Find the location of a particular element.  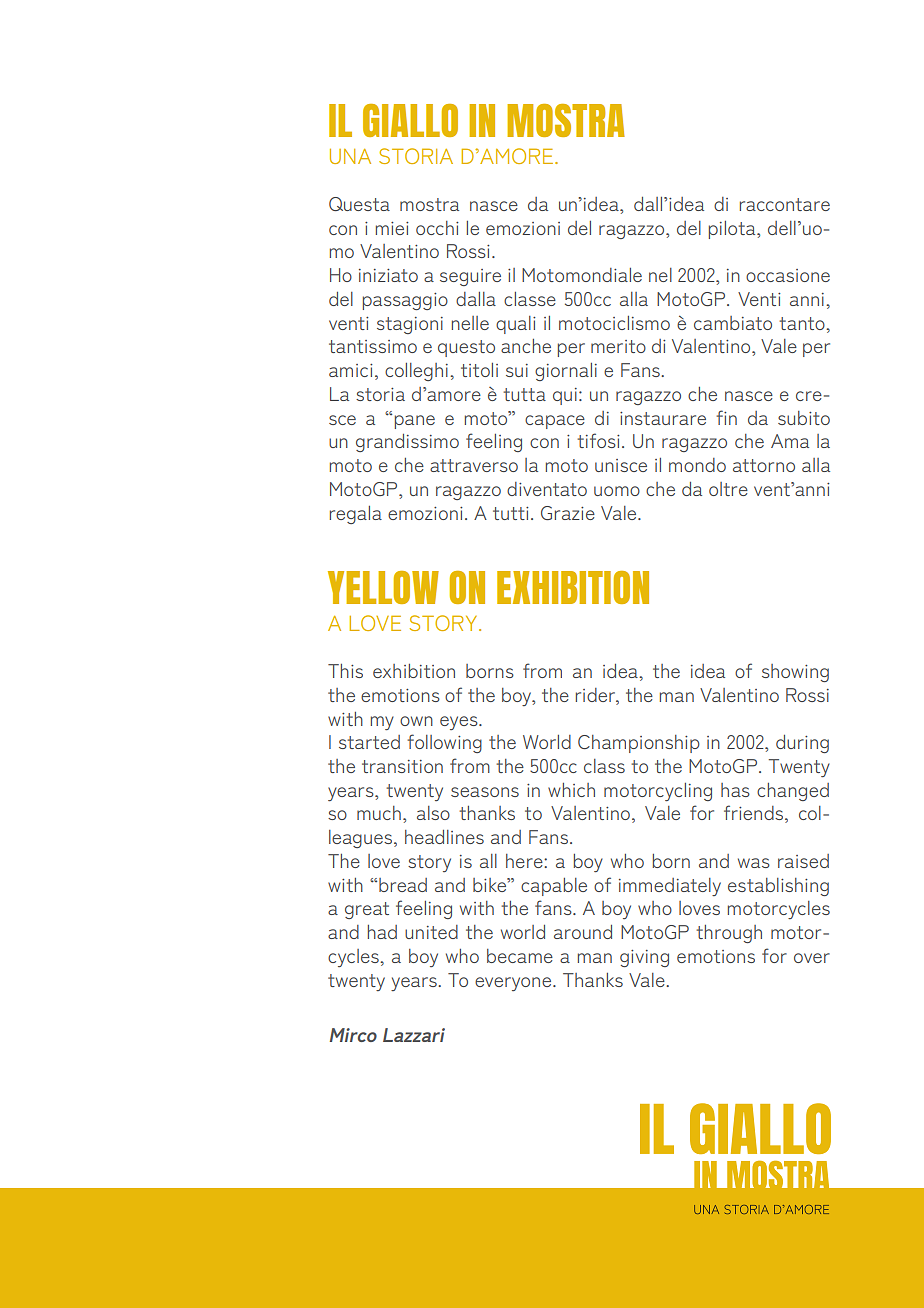

nelle is located at coordinates (470, 323).
